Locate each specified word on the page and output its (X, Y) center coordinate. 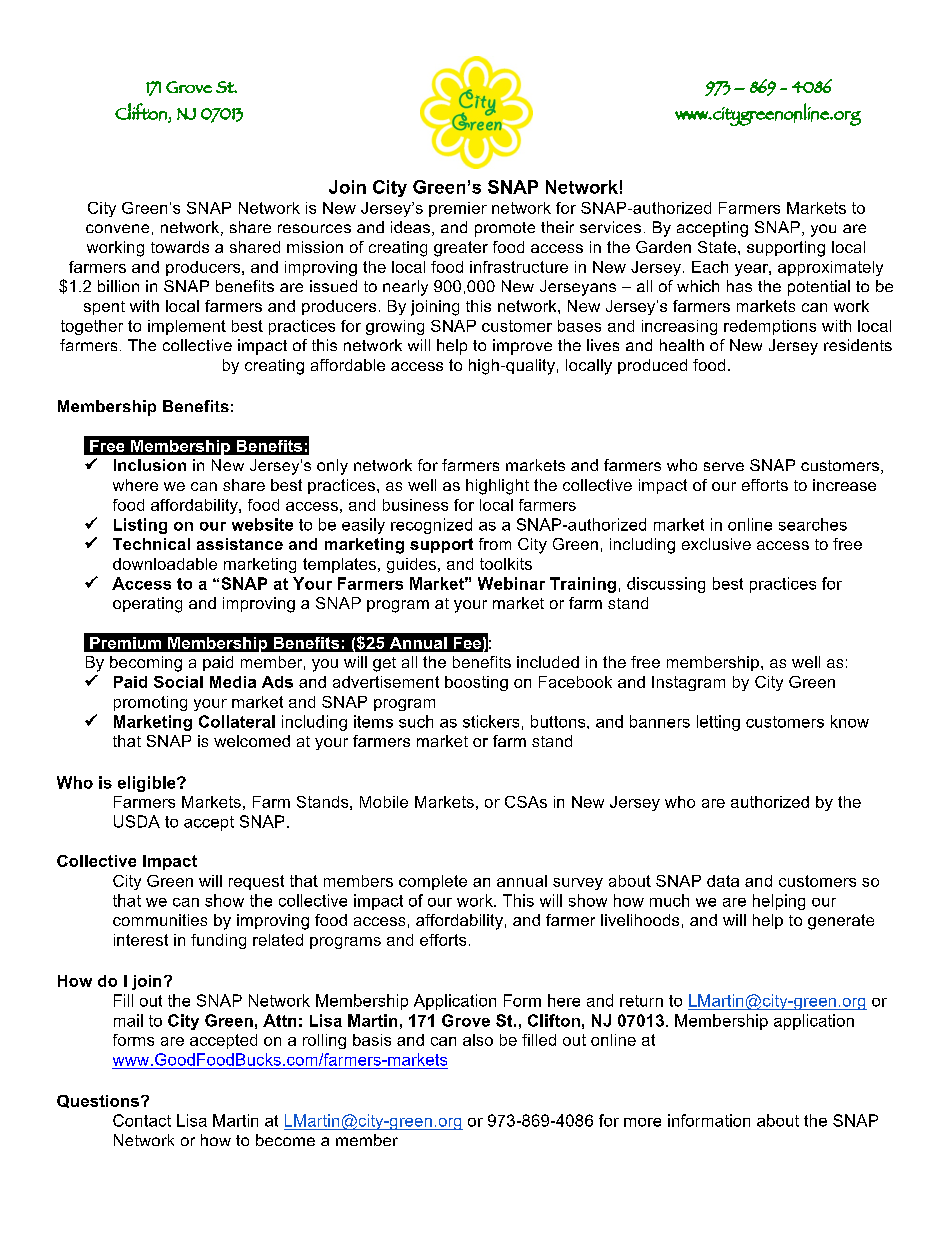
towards (180, 247)
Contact (142, 1120)
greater (461, 249)
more (642, 1122)
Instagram (688, 683)
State (718, 247)
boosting (476, 683)
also (478, 1040)
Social (178, 682)
